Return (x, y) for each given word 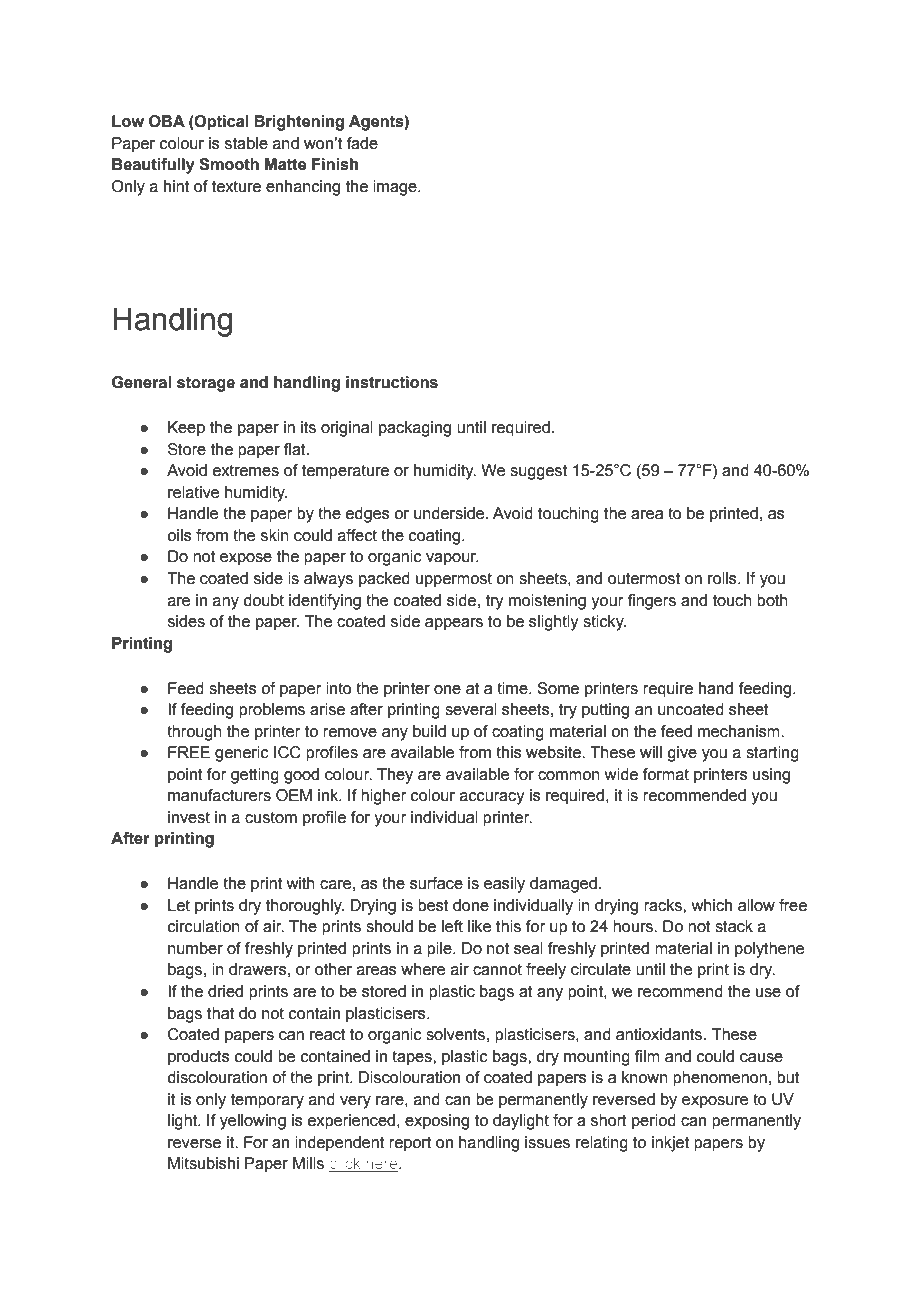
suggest (538, 472)
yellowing (253, 1122)
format (666, 774)
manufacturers (219, 795)
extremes (246, 470)
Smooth (229, 164)
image (396, 188)
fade (362, 143)
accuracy (492, 798)
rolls (723, 578)
